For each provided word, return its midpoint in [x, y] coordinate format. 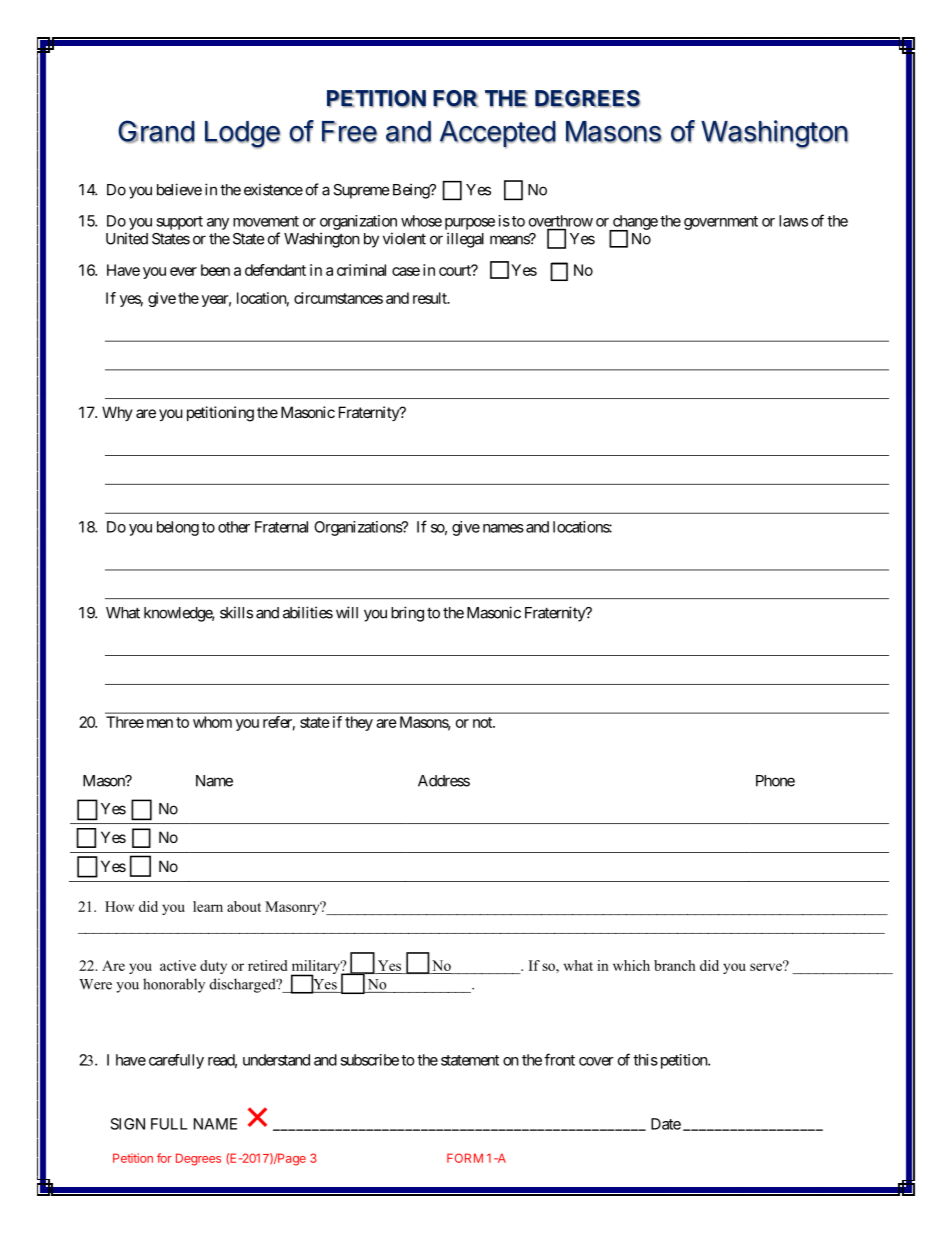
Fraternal [281, 527]
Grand [156, 131]
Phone [775, 781]
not [483, 722]
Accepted [498, 134]
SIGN [128, 1124]
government [721, 223]
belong [178, 528]
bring [407, 614]
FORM [465, 1158]
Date [666, 1124]
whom [212, 722]
